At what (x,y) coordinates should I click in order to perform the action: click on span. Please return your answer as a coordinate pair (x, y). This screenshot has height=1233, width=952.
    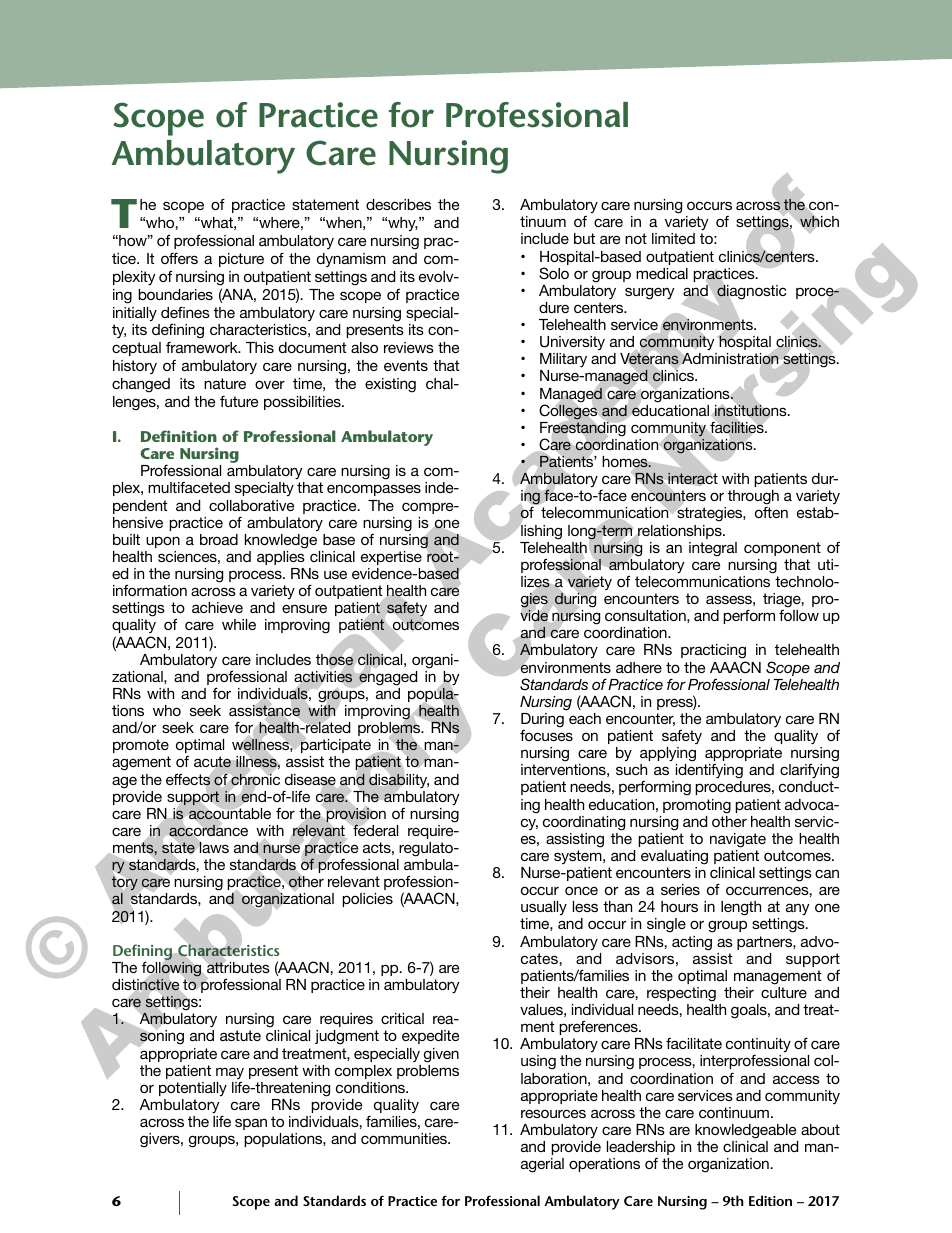
    Looking at the image, I should click on (251, 1124).
